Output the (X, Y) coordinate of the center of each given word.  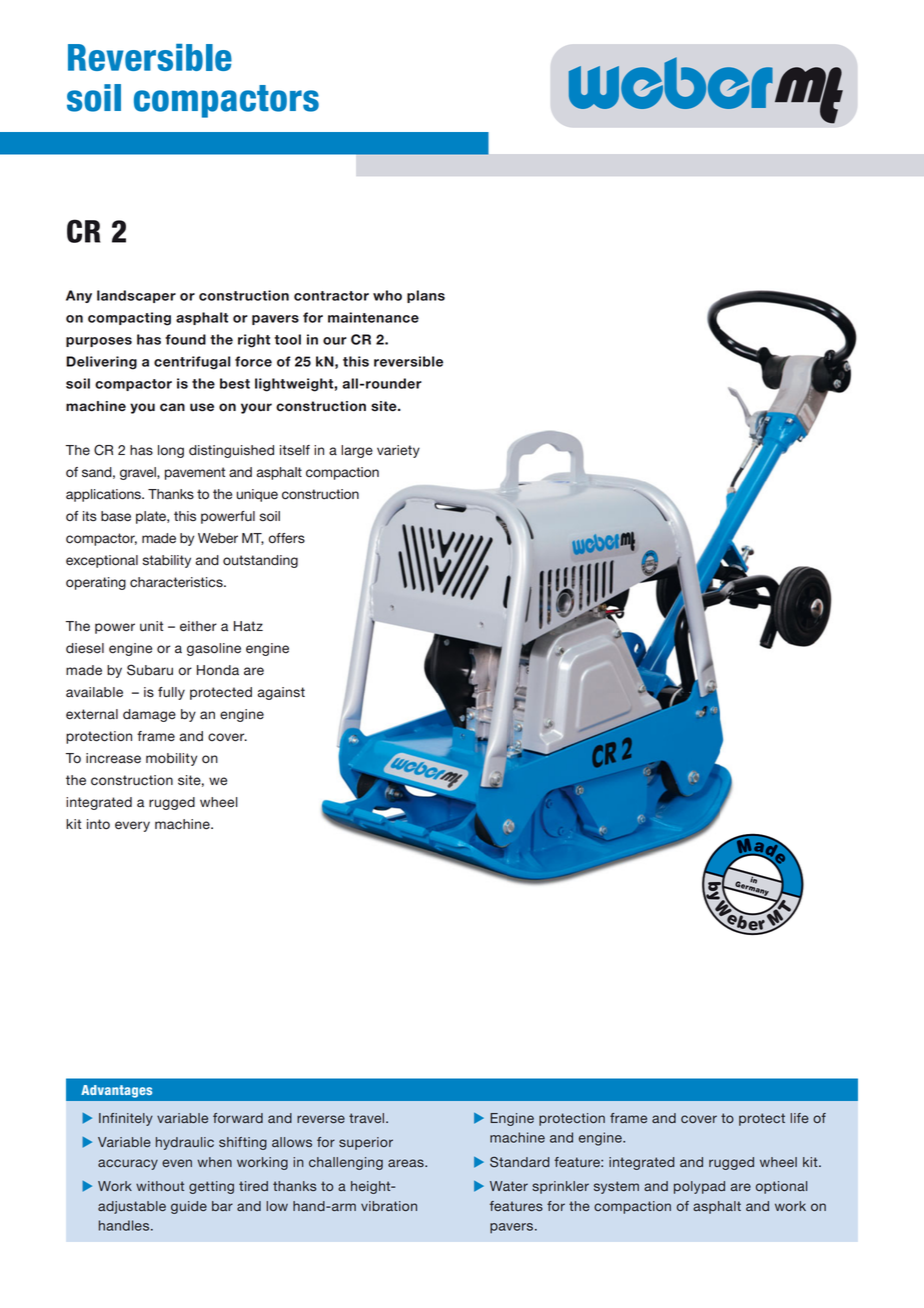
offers (286, 538)
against (281, 693)
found (185, 339)
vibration (389, 1206)
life (799, 1118)
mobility (171, 759)
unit (151, 626)
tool (287, 339)
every (132, 826)
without (160, 1186)
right (254, 341)
